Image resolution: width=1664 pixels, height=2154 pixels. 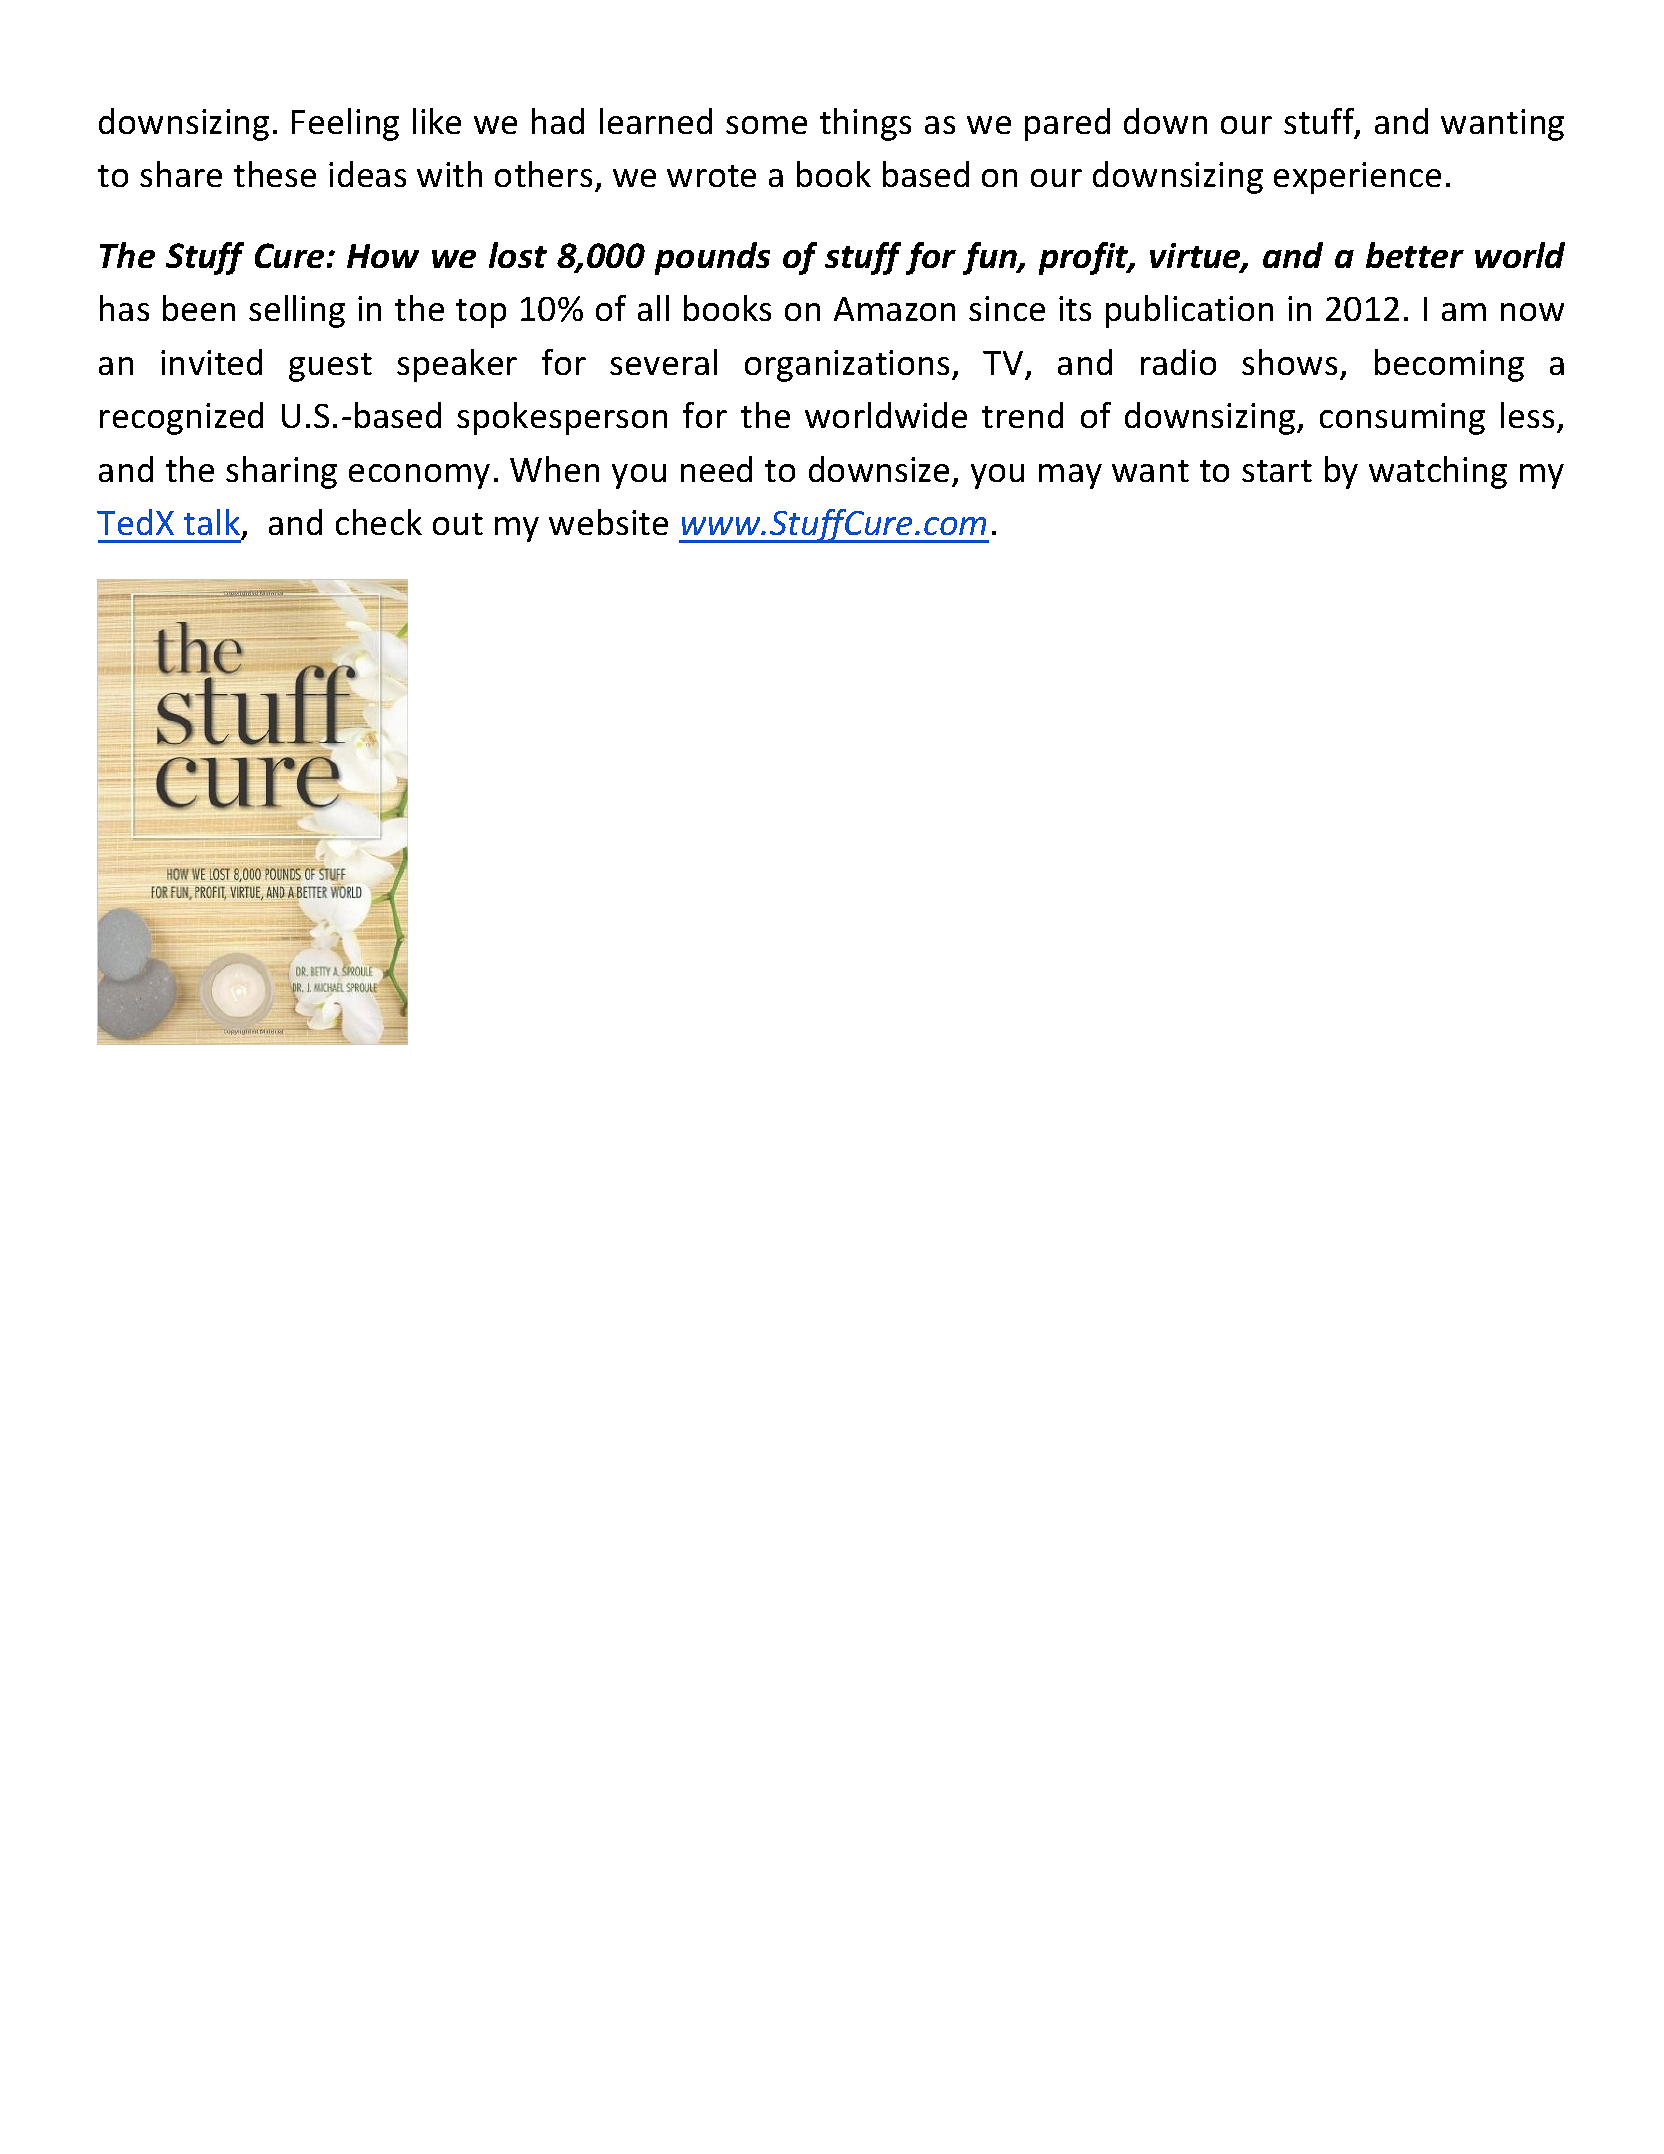 I want to click on wrote, so click(x=711, y=176).
